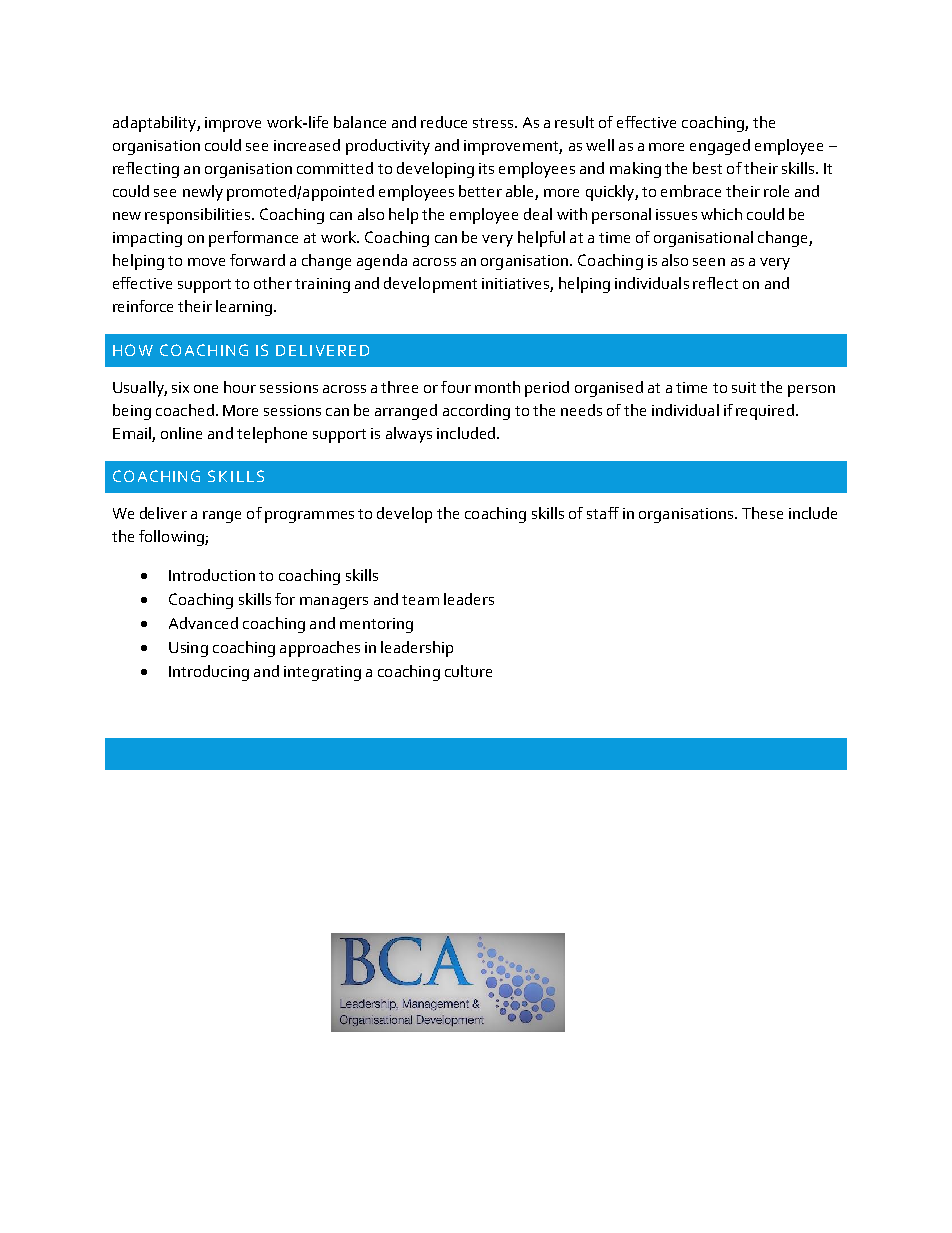  What do you see at coordinates (762, 513) in the image?
I see `These` at bounding box center [762, 513].
